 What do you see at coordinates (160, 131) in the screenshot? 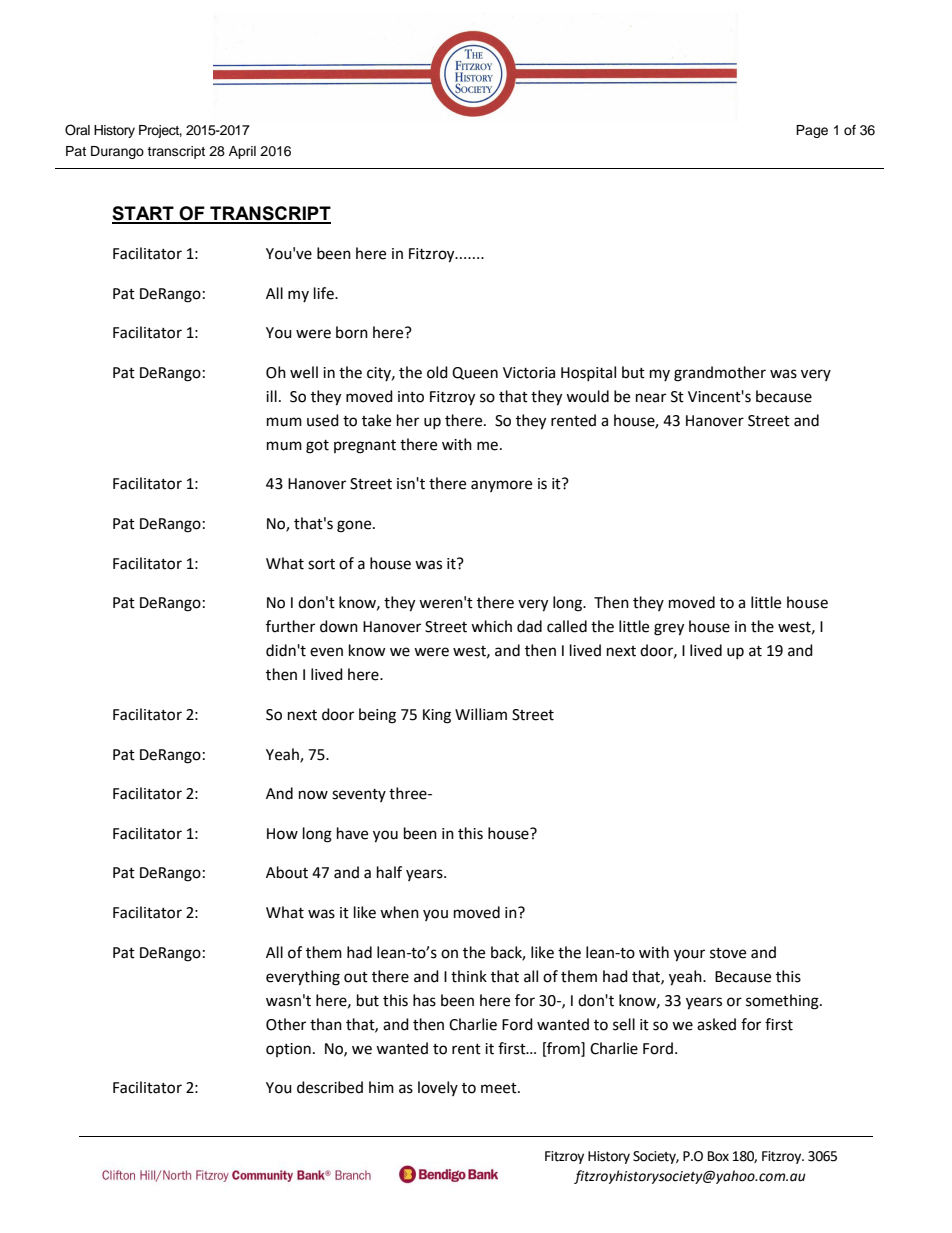
I see `Project` at bounding box center [160, 131].
